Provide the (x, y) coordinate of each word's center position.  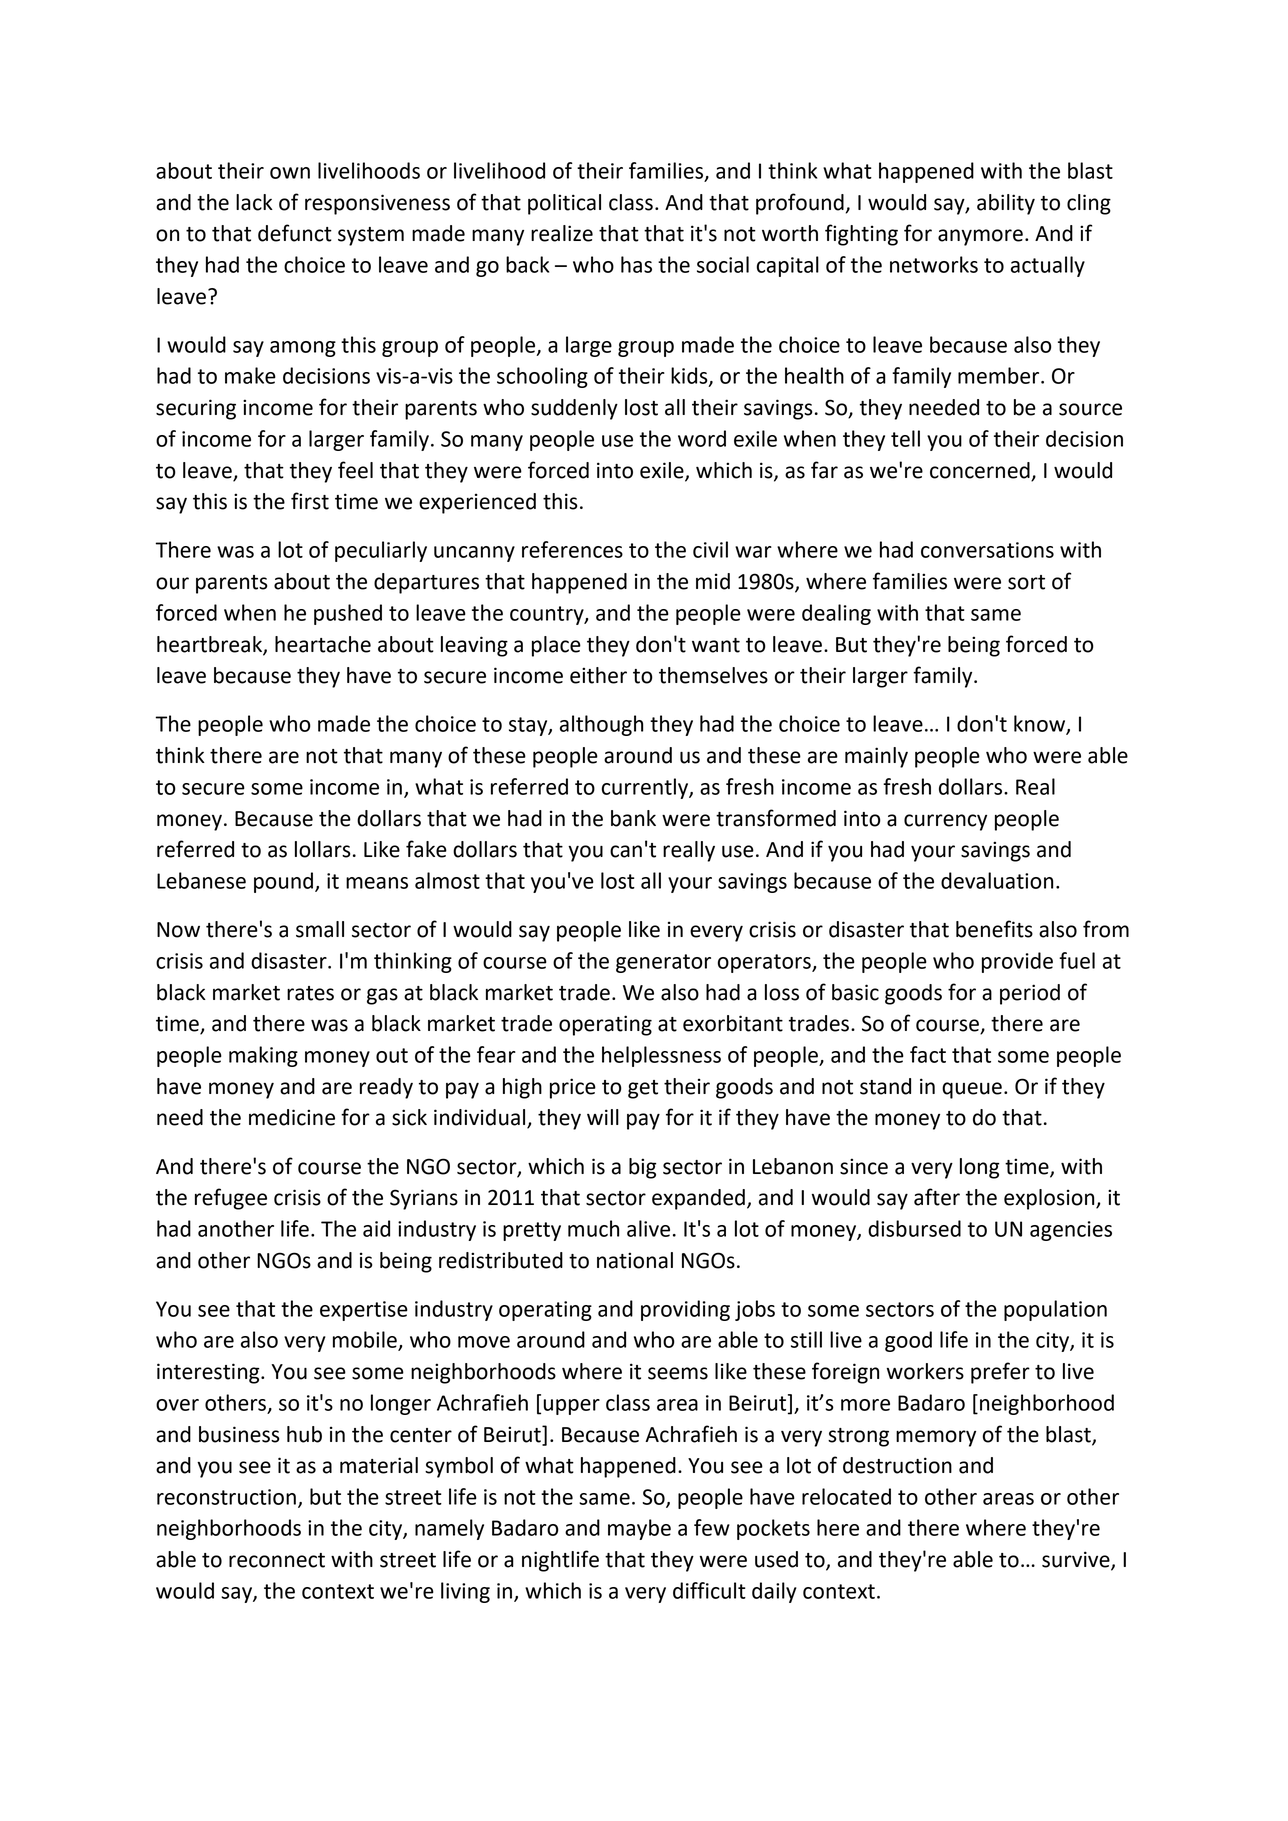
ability (1006, 204)
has (636, 264)
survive (1077, 1560)
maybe (639, 1529)
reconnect (277, 1560)
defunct (295, 233)
